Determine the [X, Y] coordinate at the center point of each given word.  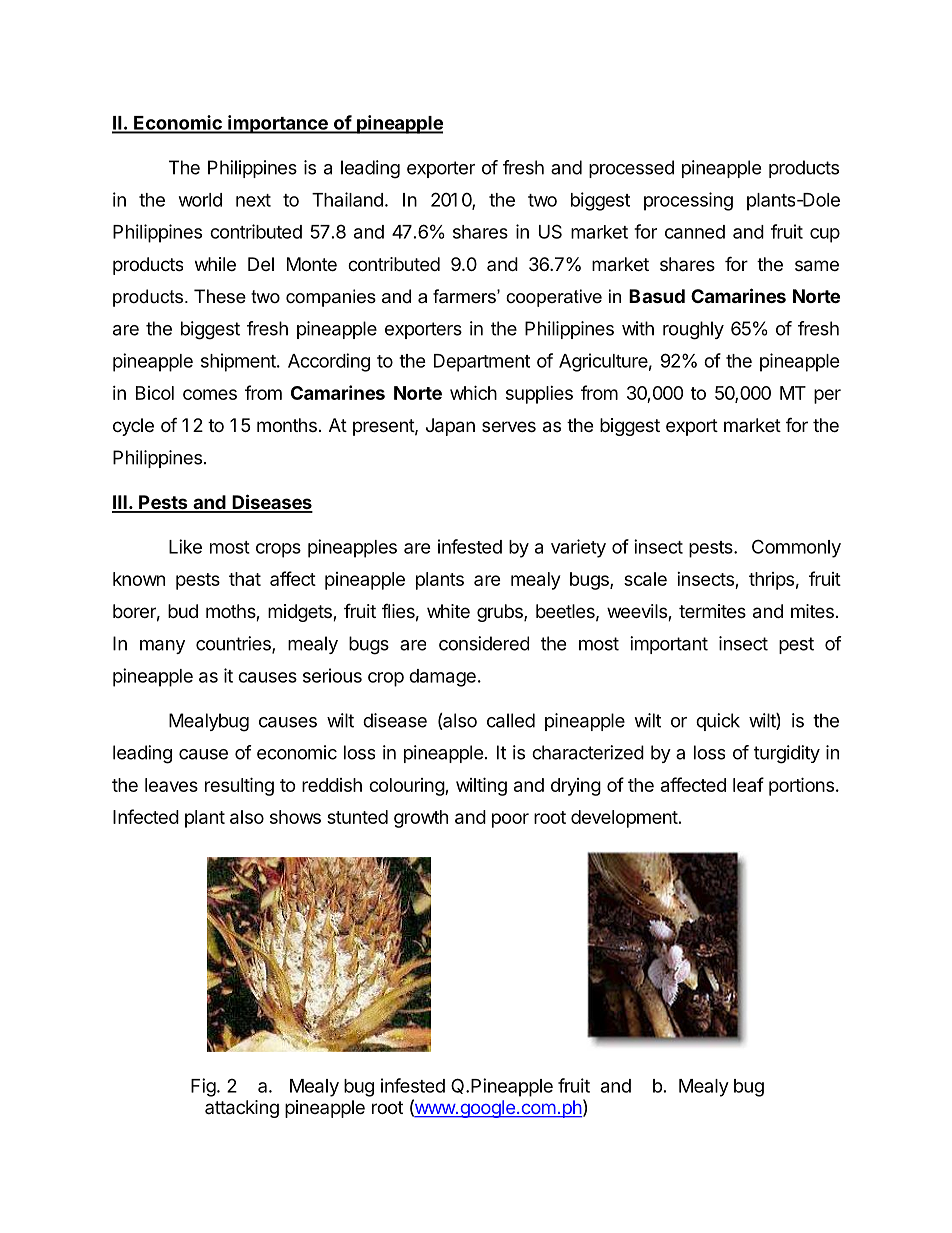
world [200, 200]
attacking [242, 1109]
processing [688, 201]
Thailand [347, 199]
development [624, 819]
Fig [203, 1087]
